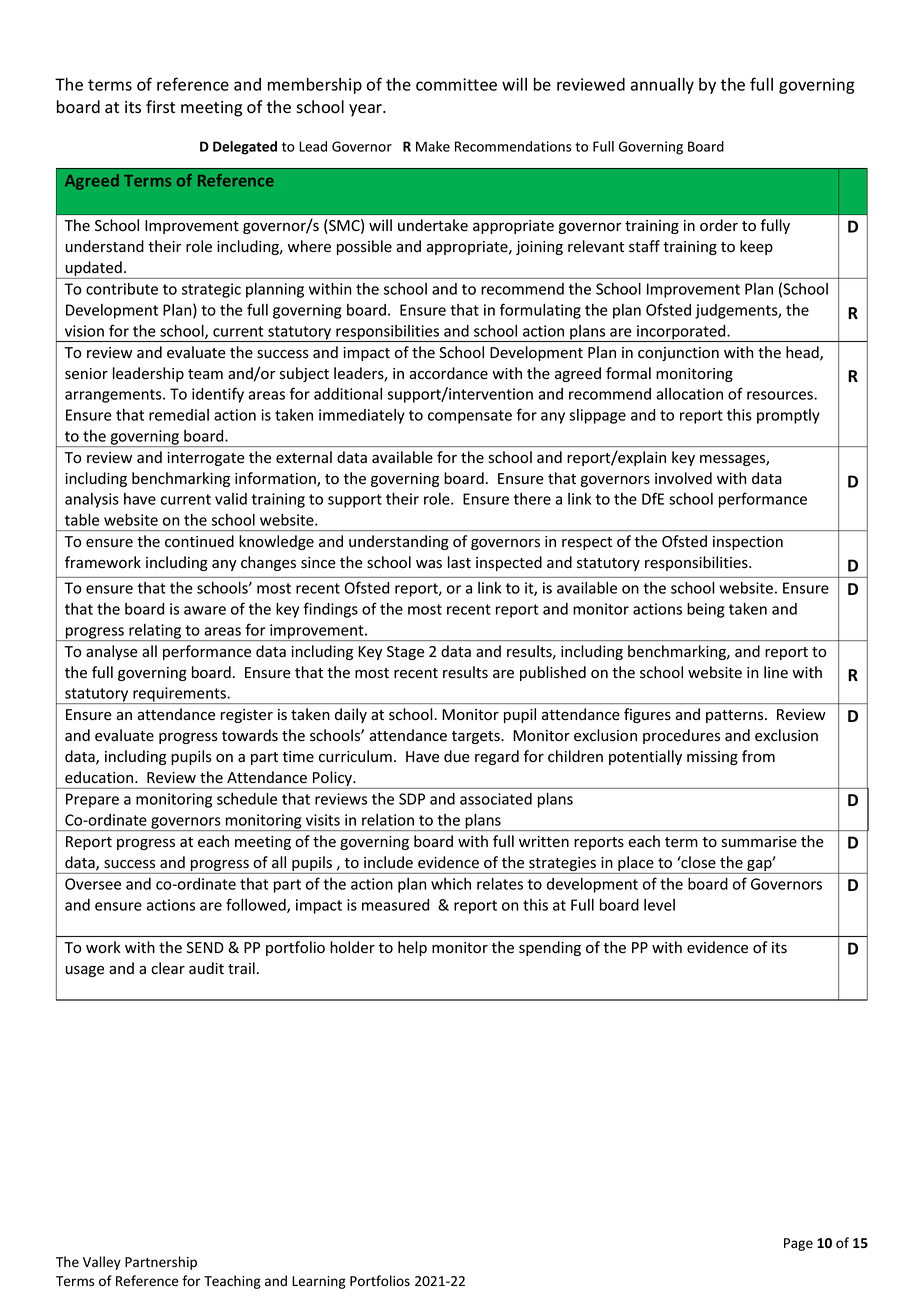 The height and width of the screenshot is (1308, 924). What do you see at coordinates (160, 107) in the screenshot?
I see `first` at bounding box center [160, 107].
